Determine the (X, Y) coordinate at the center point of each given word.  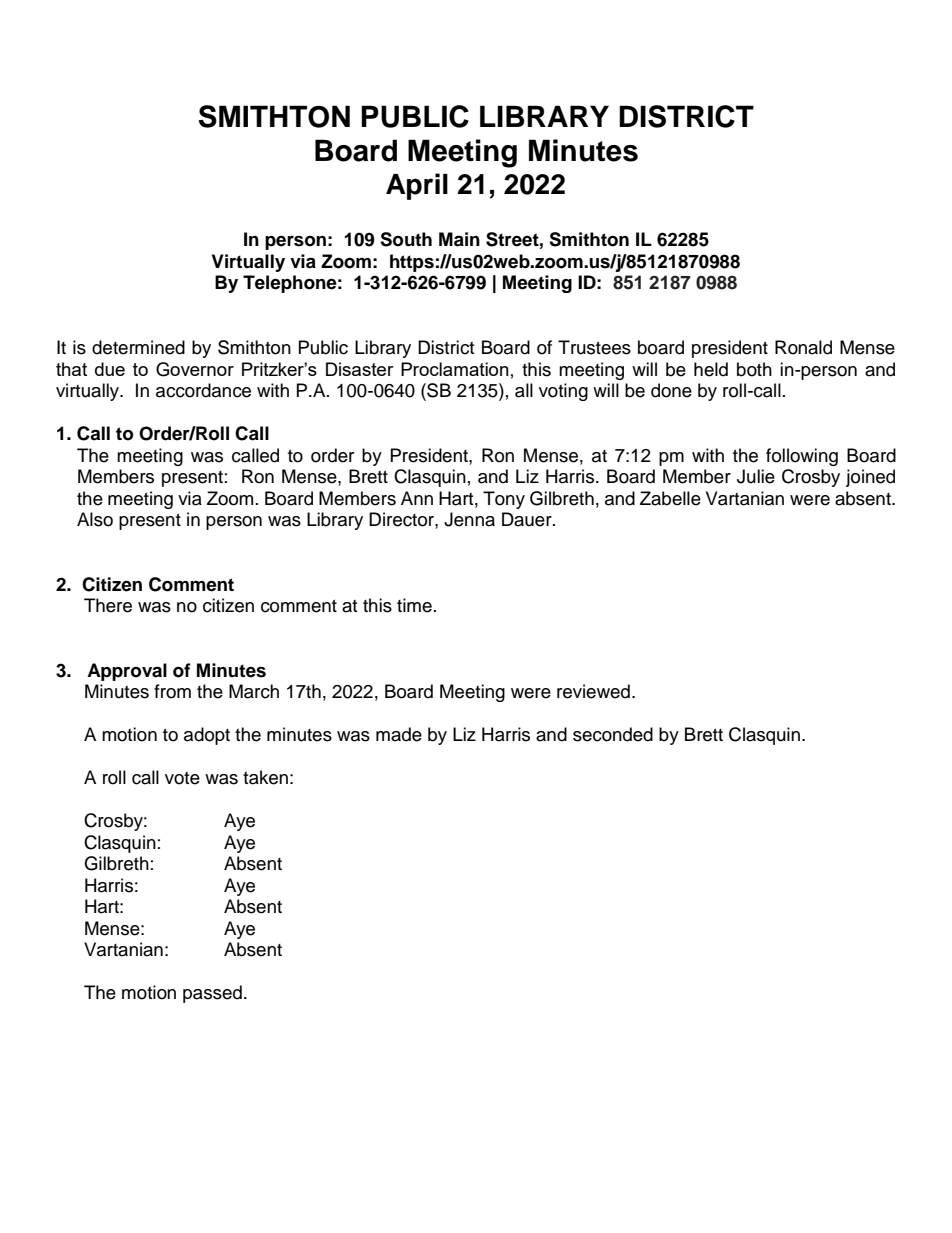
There (108, 605)
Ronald (803, 347)
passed (212, 994)
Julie (756, 476)
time (414, 605)
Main (459, 239)
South (406, 239)
